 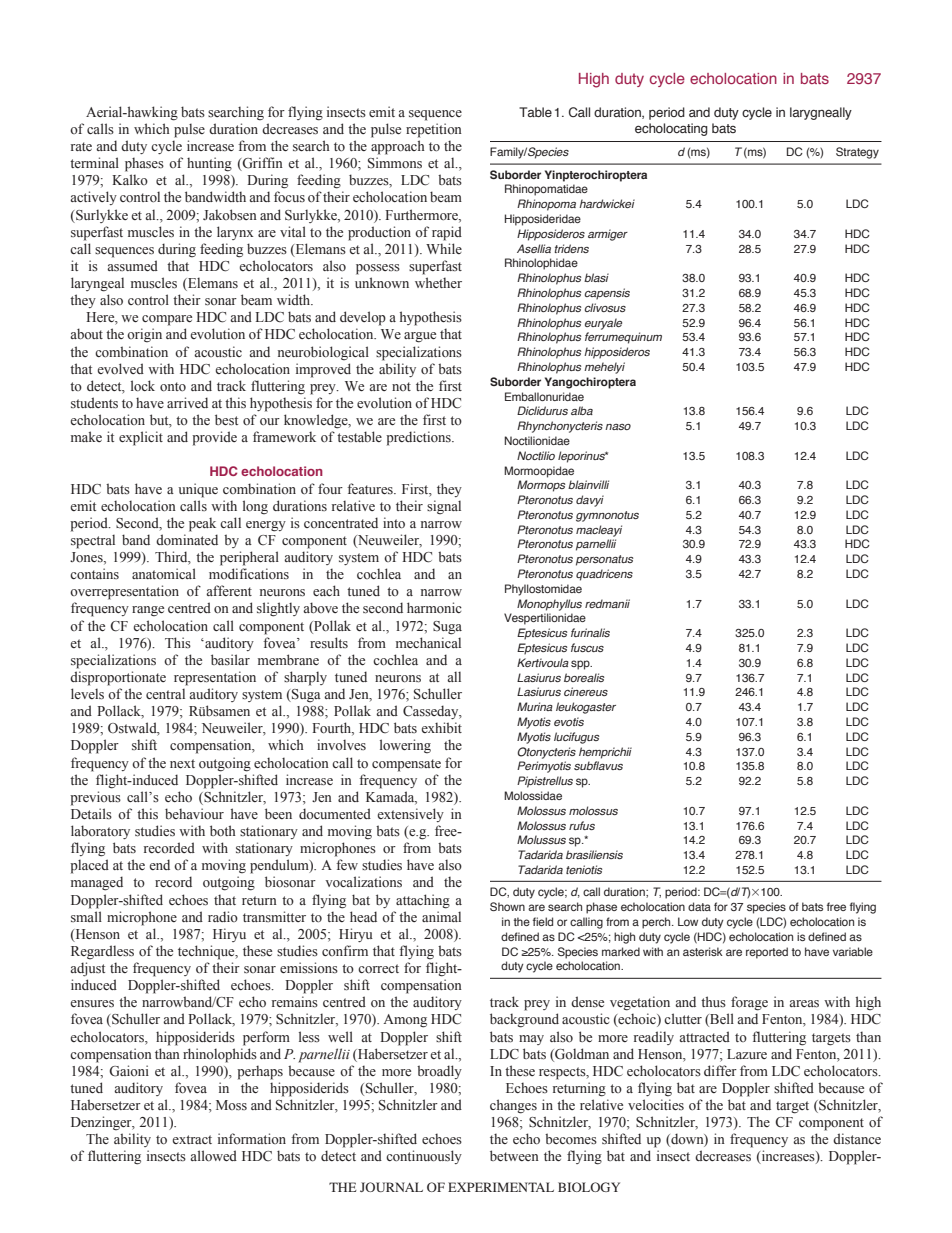 What do you see at coordinates (607, 294) in the image?
I see `capensis` at bounding box center [607, 294].
